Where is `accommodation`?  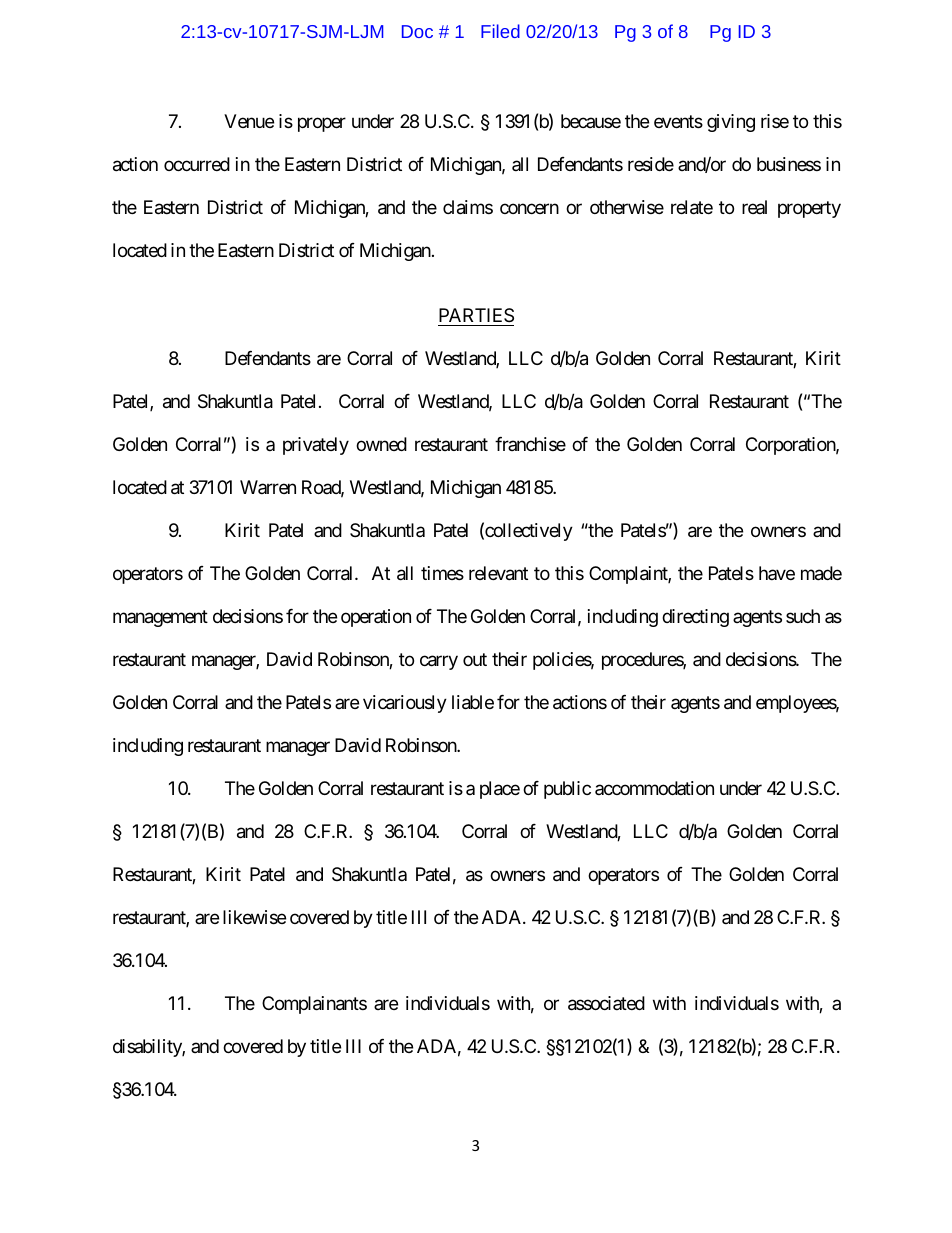 accommodation is located at coordinates (654, 788).
